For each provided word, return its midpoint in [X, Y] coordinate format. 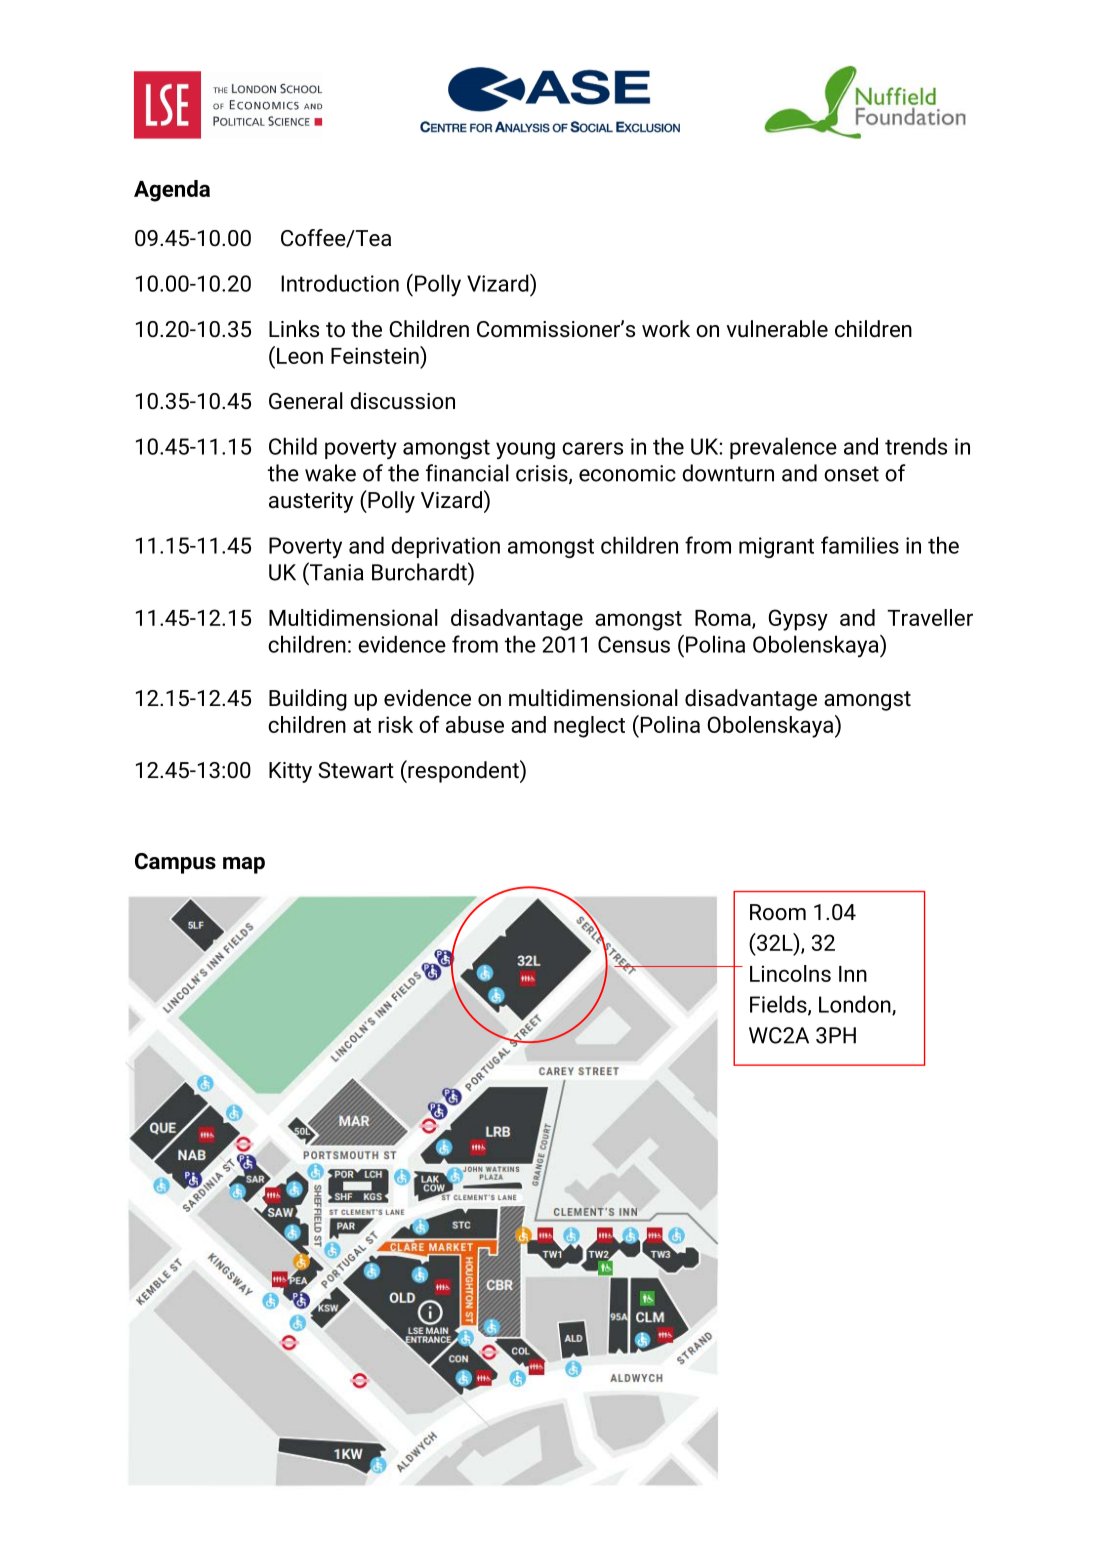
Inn [853, 974]
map [244, 865]
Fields [779, 1005]
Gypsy [798, 620]
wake [330, 473]
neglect [589, 727]
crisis [543, 474]
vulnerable [777, 329]
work [666, 328]
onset [851, 474]
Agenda [172, 191]
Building [308, 700]
